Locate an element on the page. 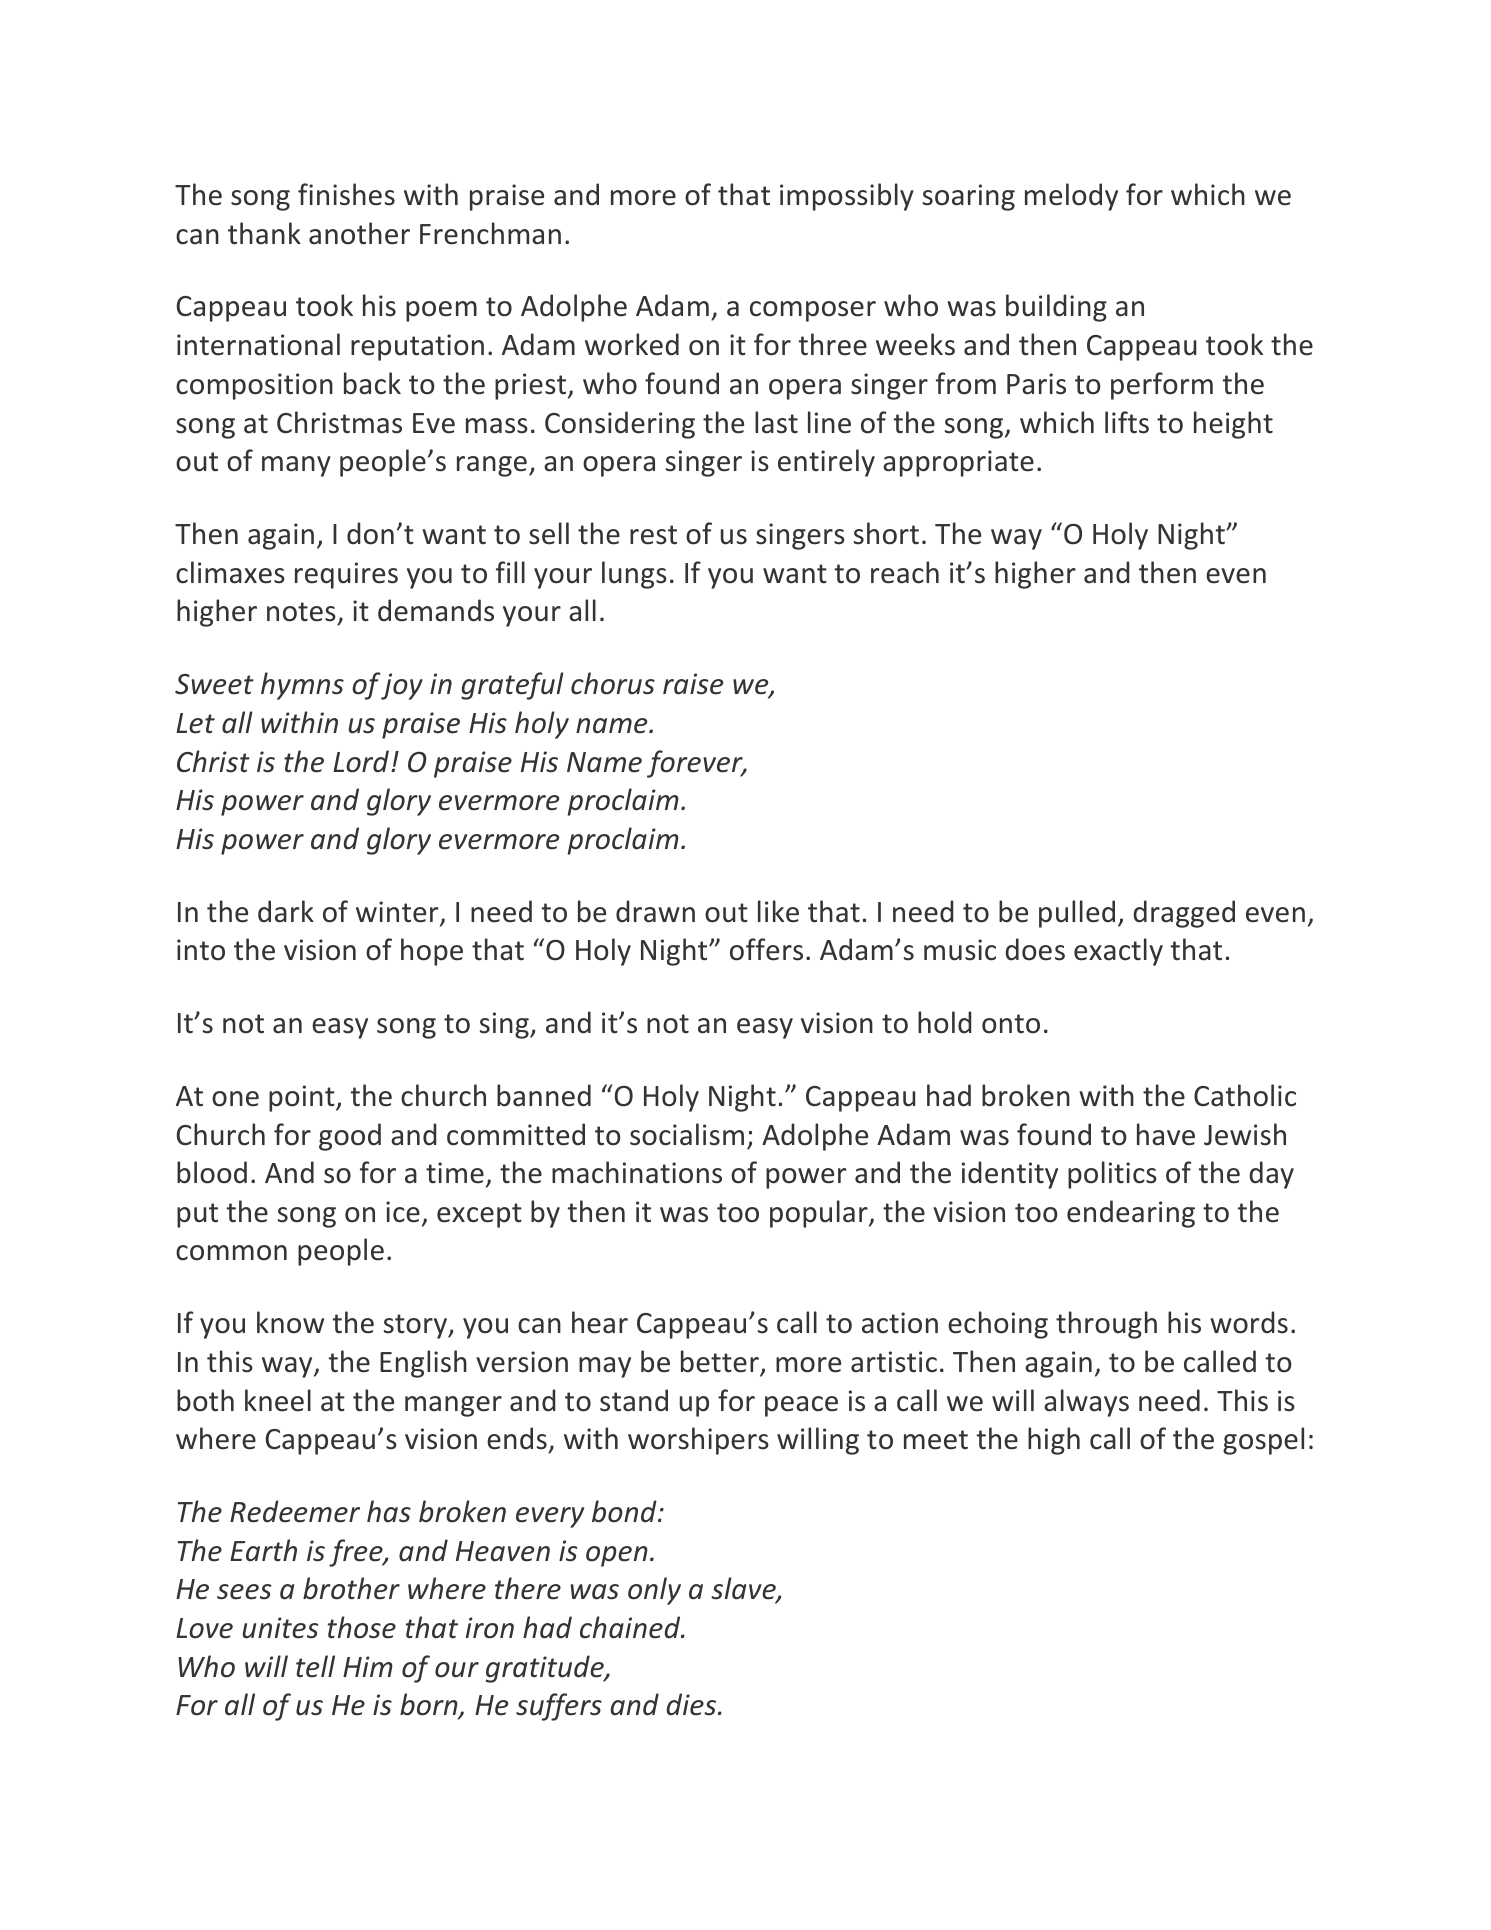  impossibly is located at coordinates (847, 197).
